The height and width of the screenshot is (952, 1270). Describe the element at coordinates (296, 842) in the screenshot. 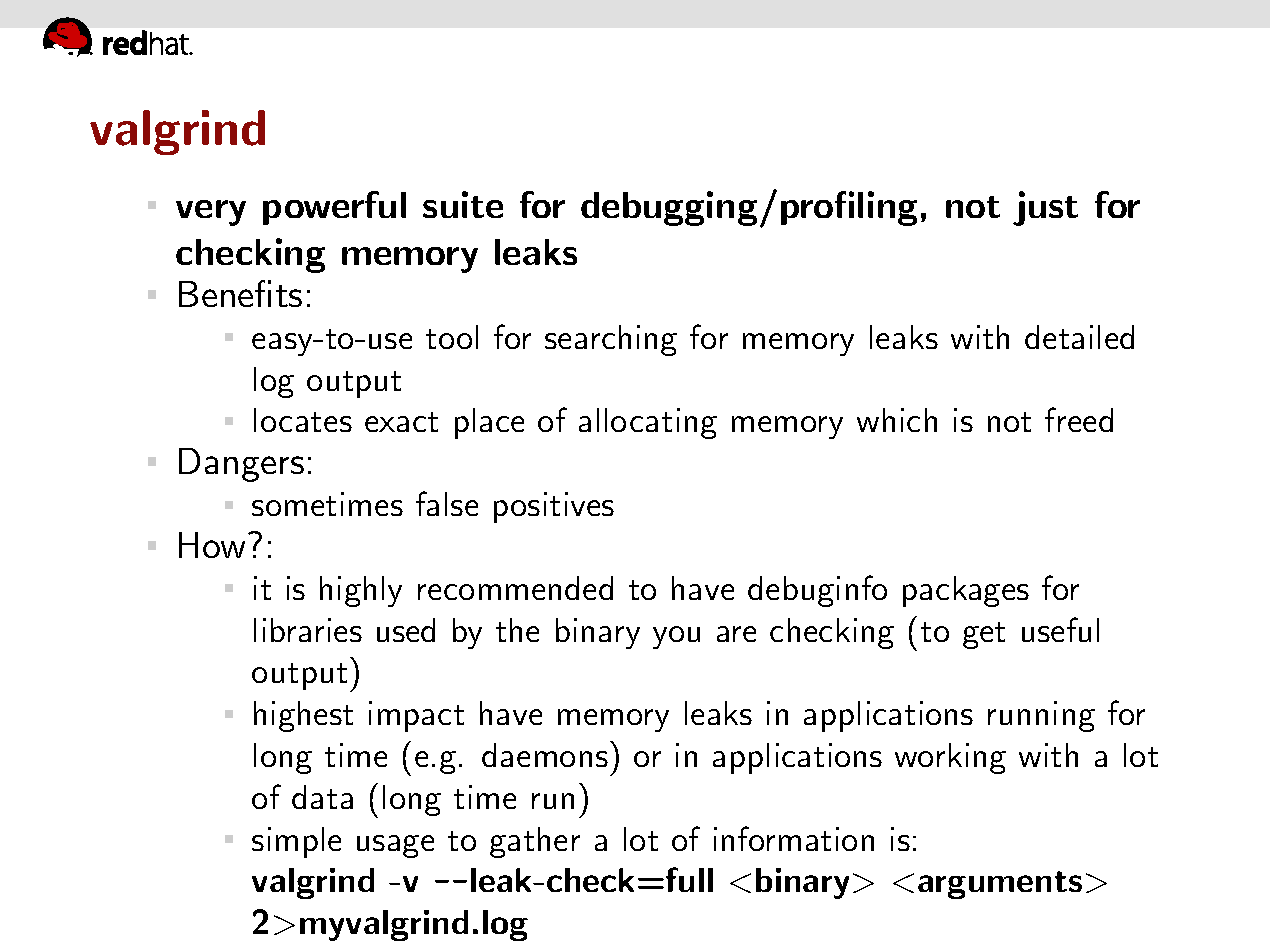

I see `simple` at that location.
